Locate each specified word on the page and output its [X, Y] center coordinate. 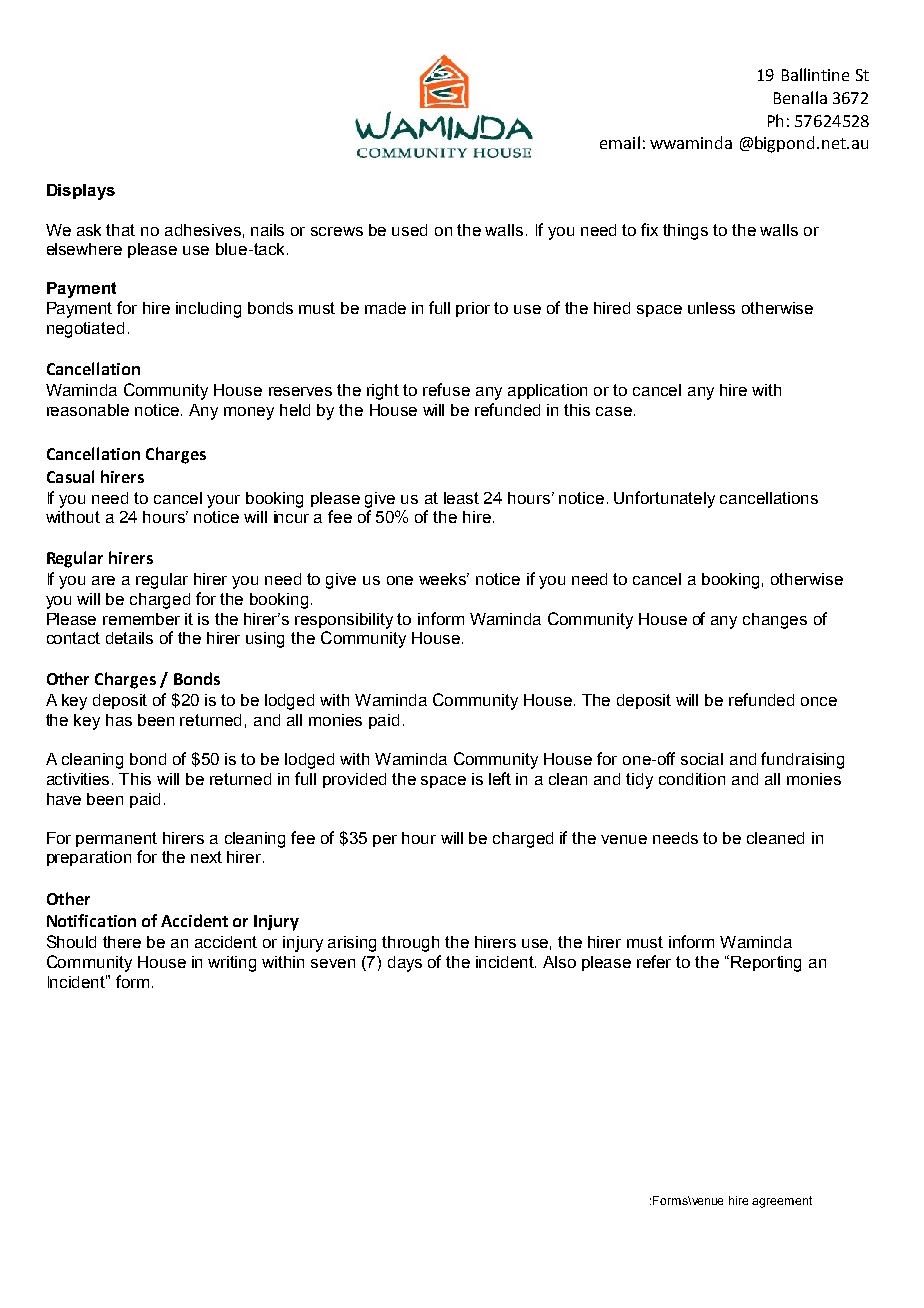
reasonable [88, 410]
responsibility [344, 621]
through [410, 944]
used [409, 230]
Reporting [766, 964]
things [685, 232]
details [129, 638]
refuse [446, 389]
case [614, 411]
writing [232, 964]
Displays [81, 192]
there [122, 942]
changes [775, 621]
